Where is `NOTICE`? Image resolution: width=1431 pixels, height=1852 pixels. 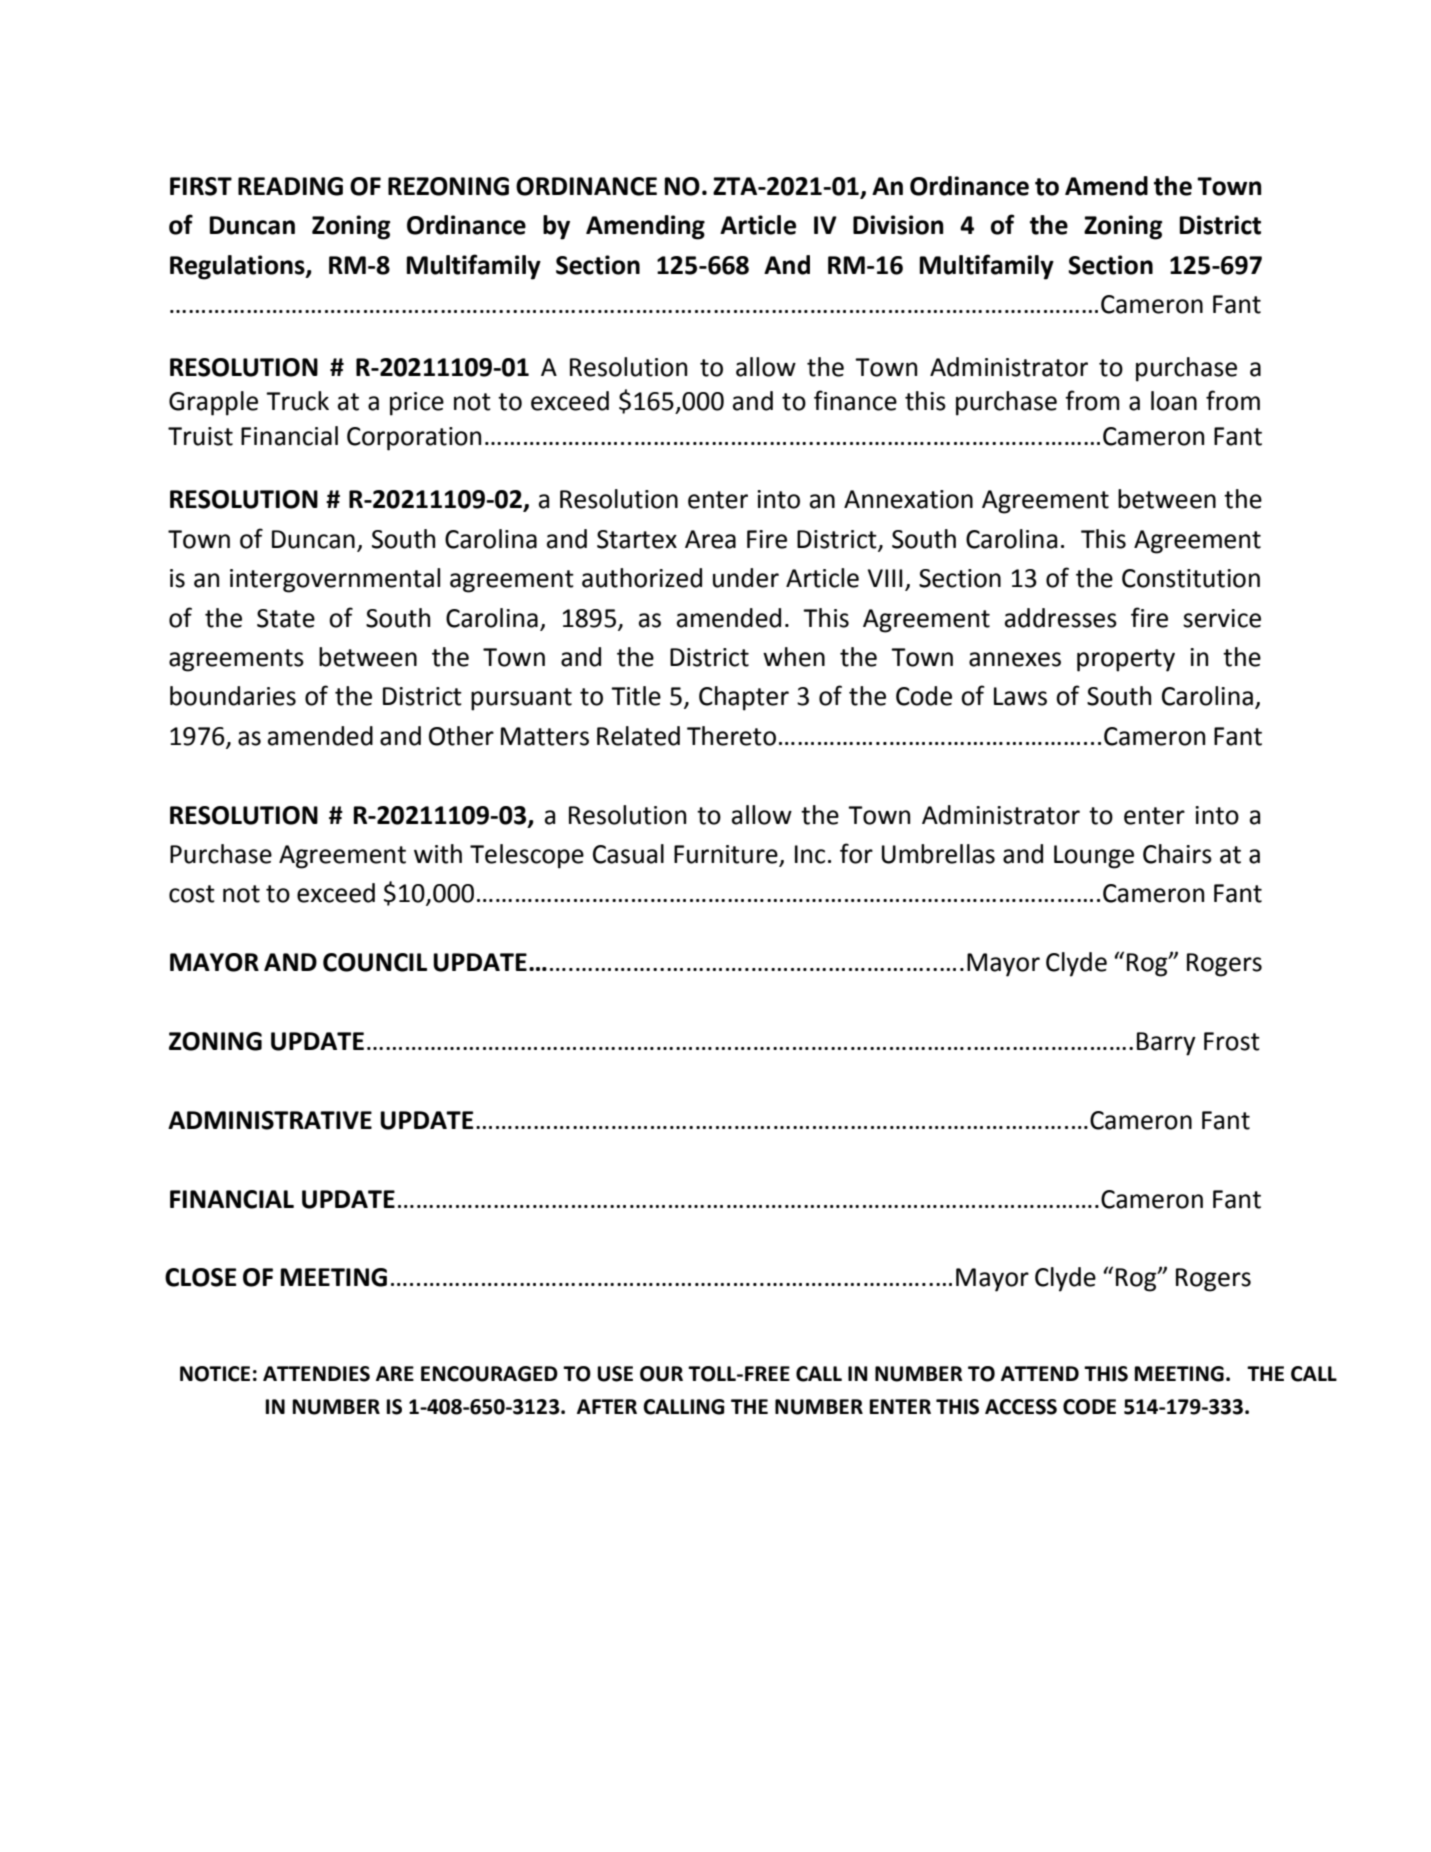
NOTICE is located at coordinates (215, 1374).
